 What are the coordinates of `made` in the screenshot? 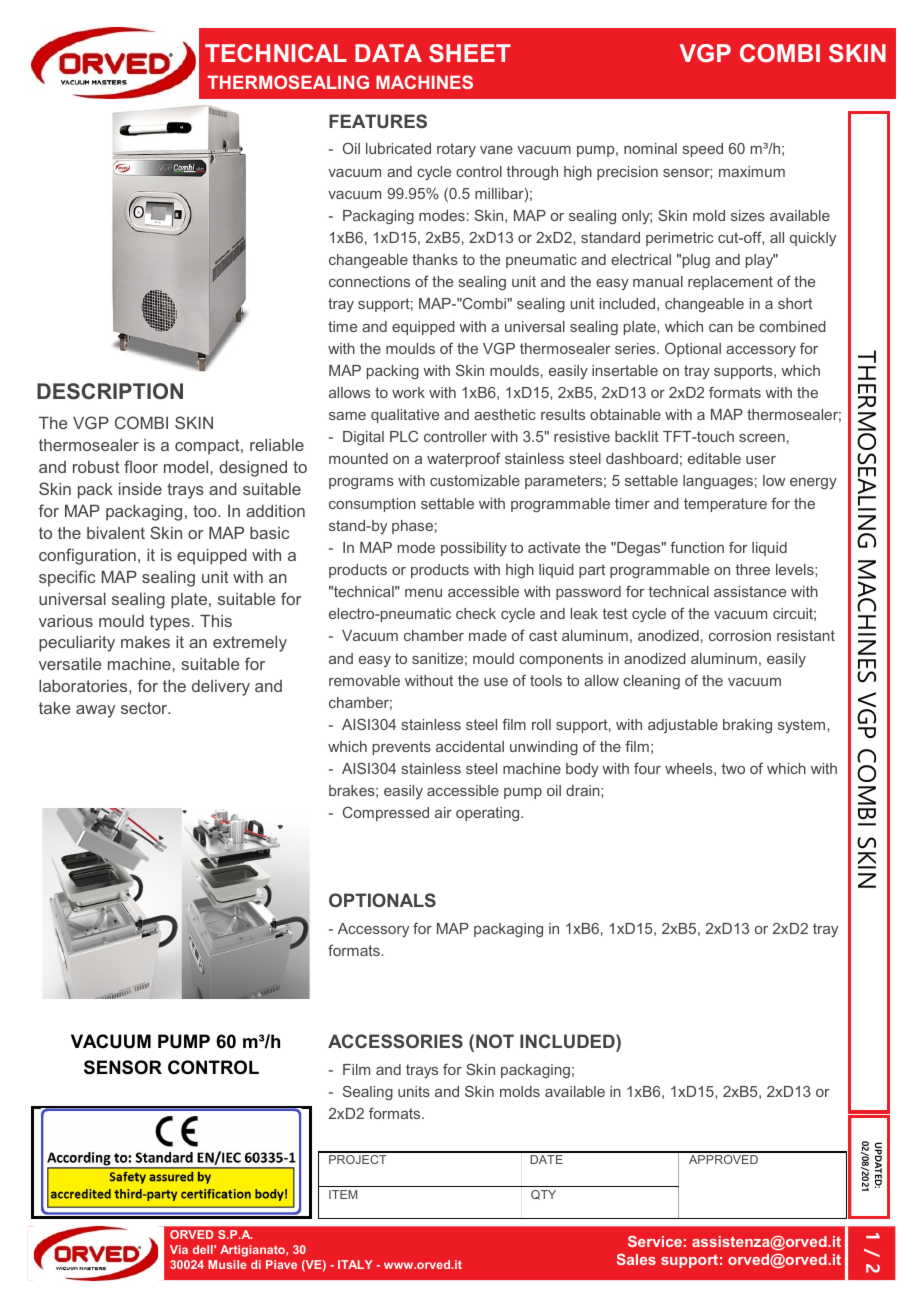 It's located at (488, 635).
